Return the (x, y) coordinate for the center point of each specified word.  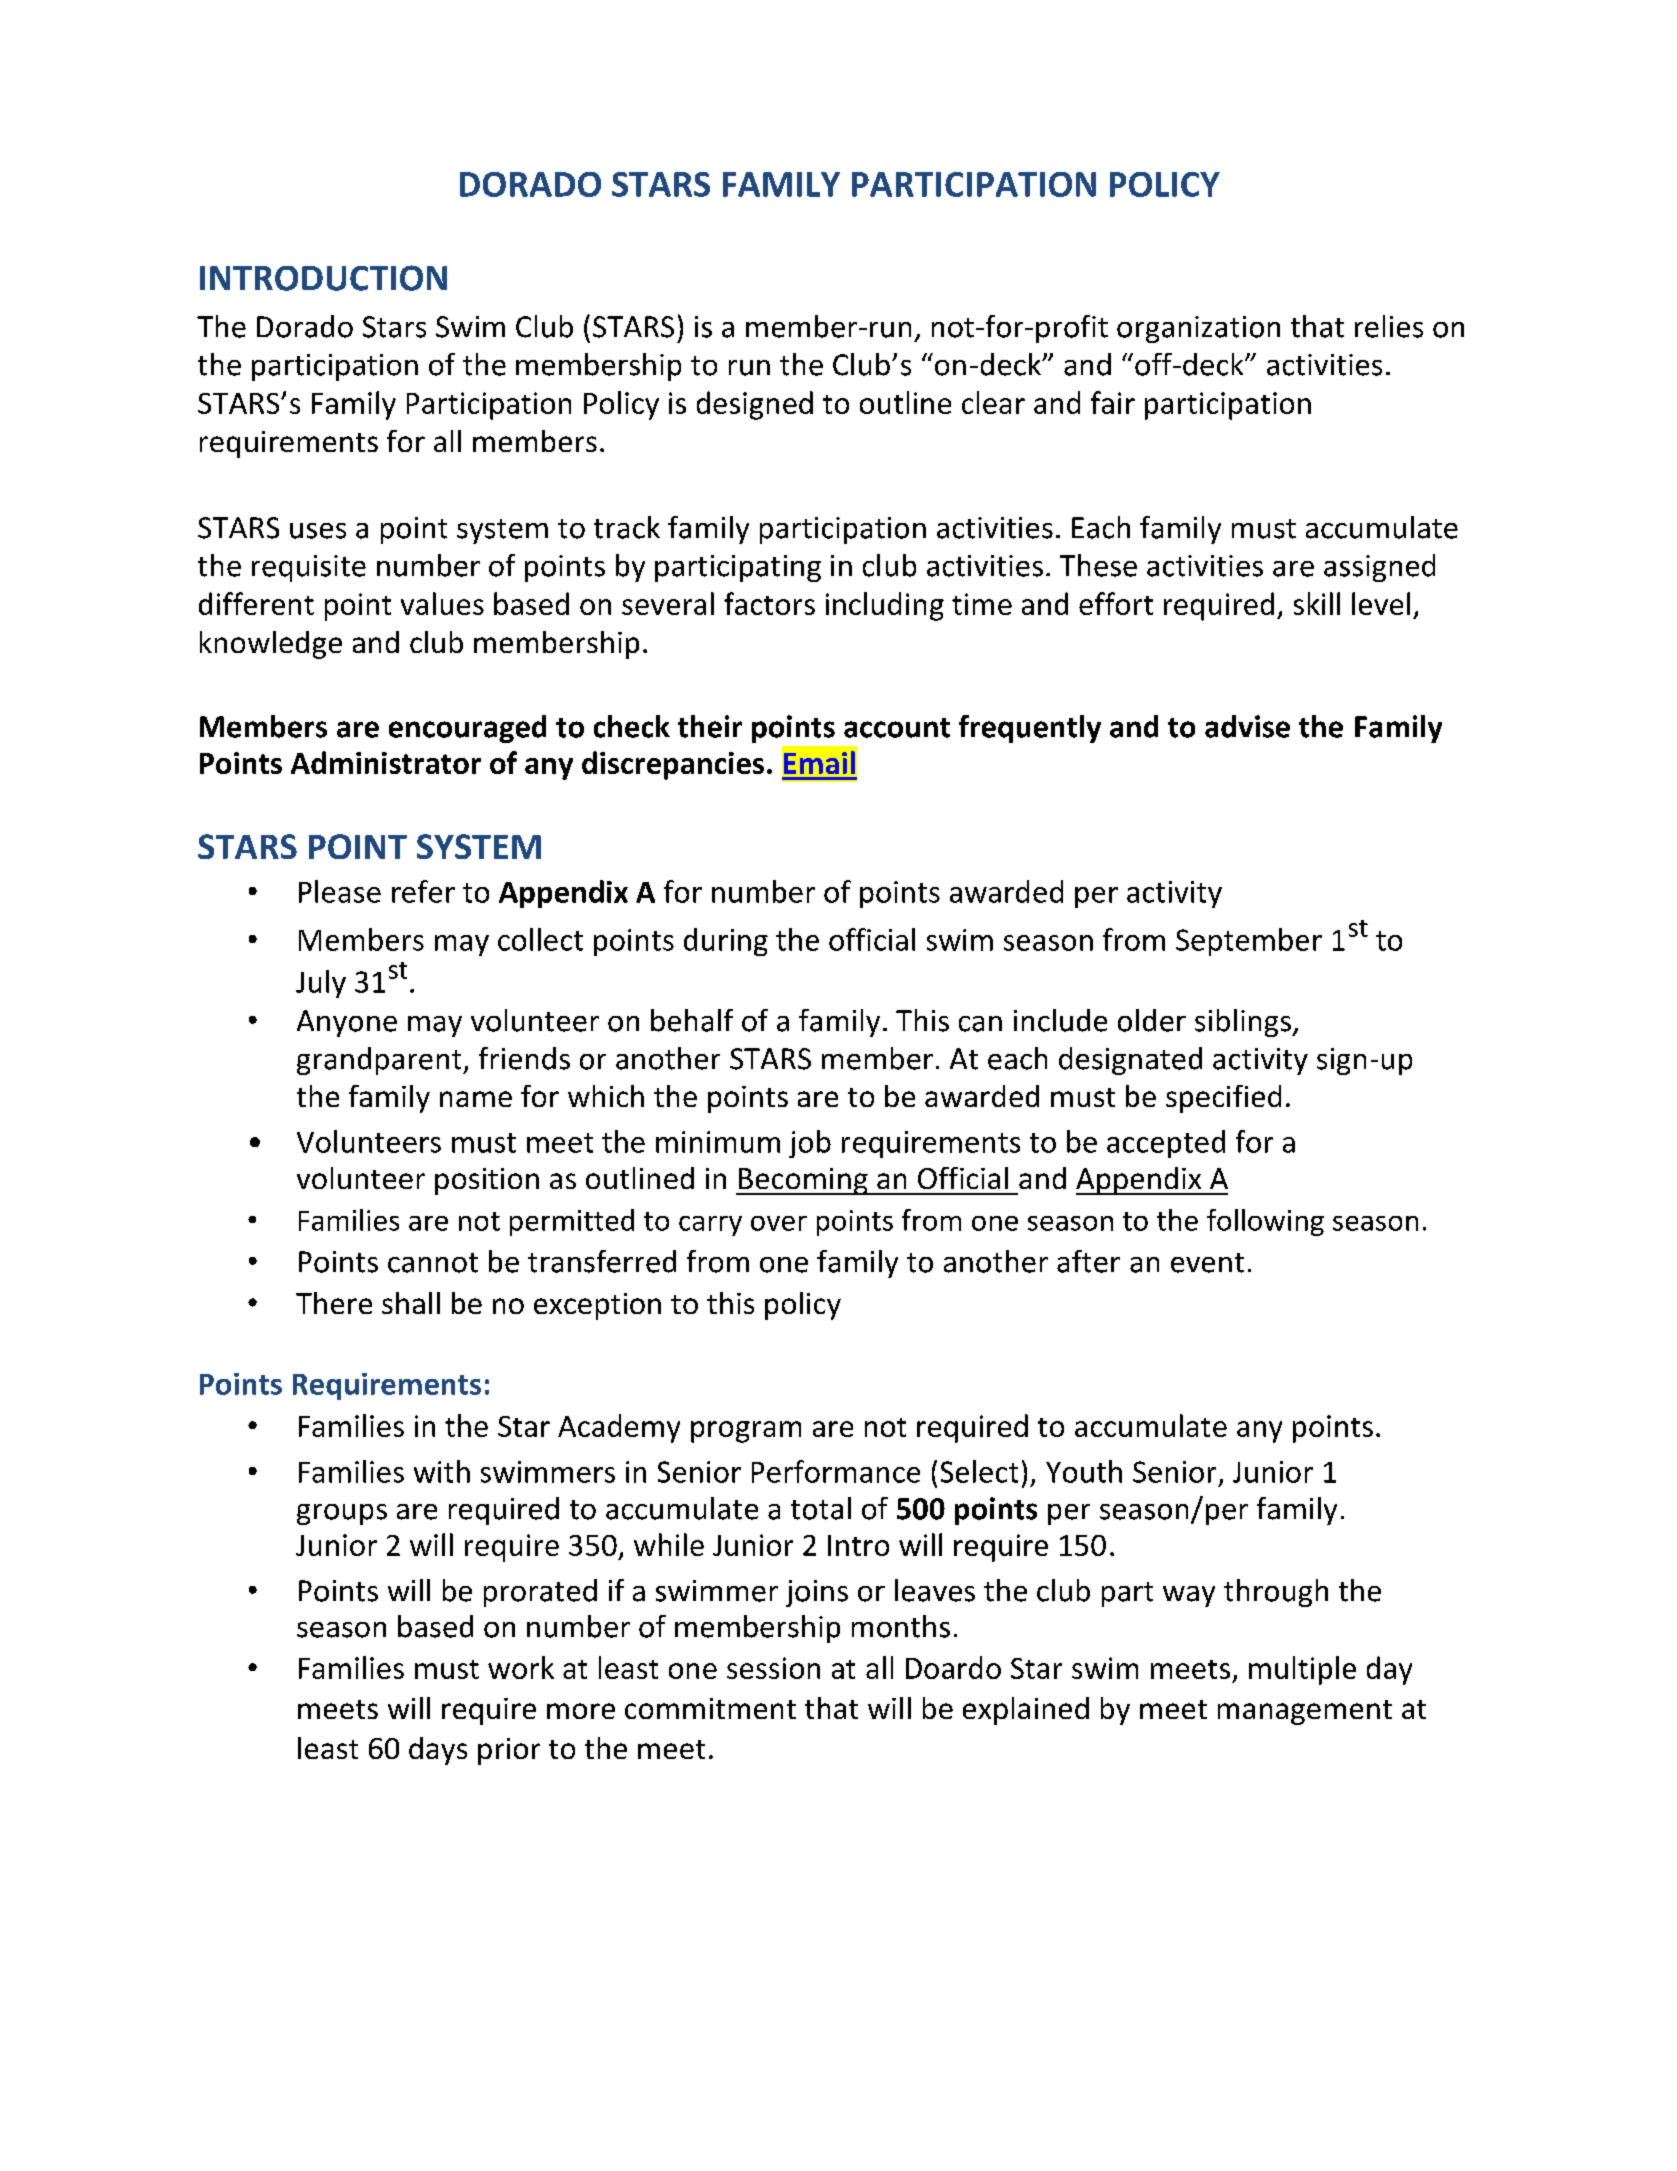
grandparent (380, 1061)
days (438, 1751)
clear (993, 402)
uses (318, 531)
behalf (692, 1020)
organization (1198, 329)
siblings (1244, 1023)
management (1305, 1712)
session (773, 1668)
